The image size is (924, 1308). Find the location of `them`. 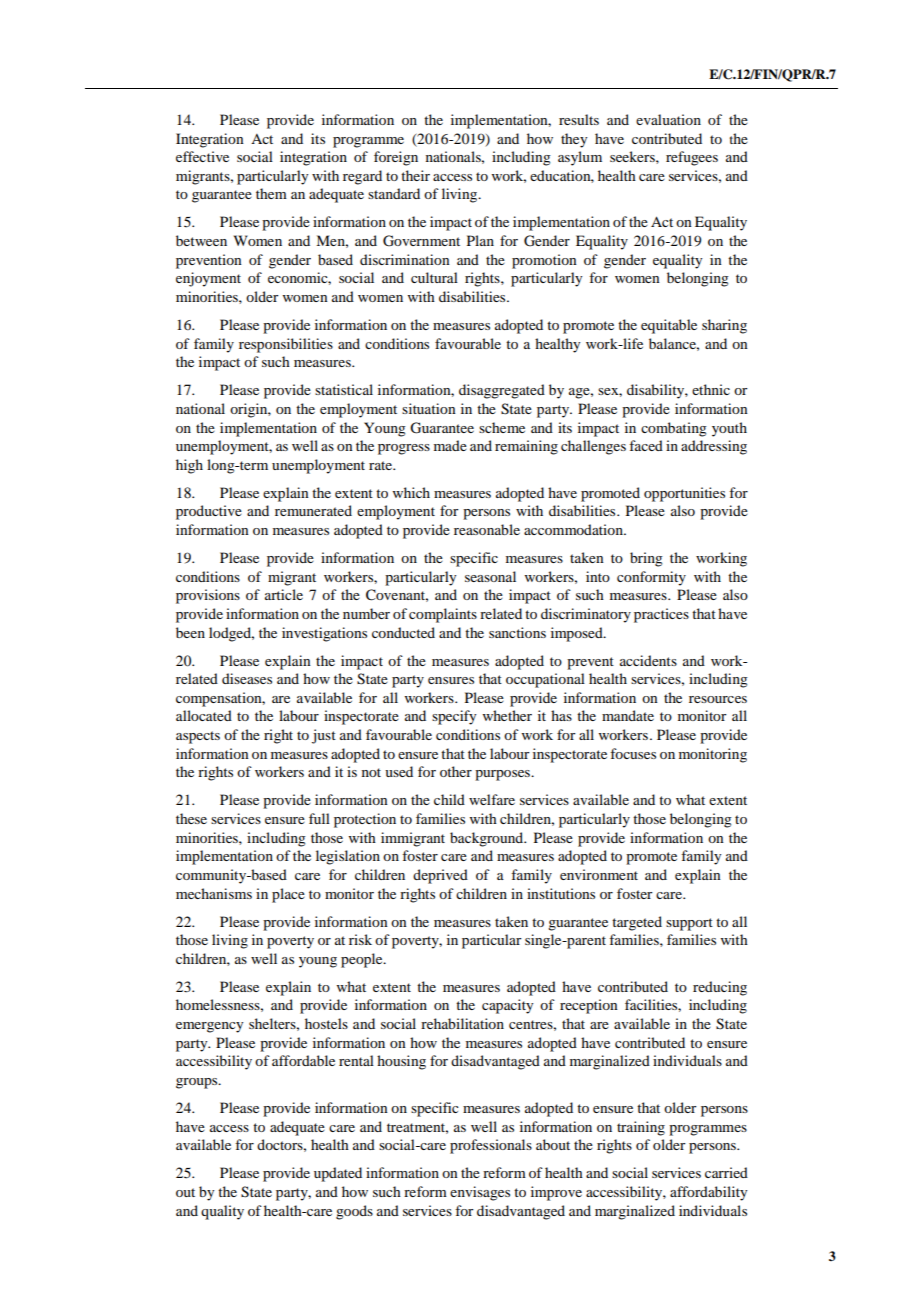

them is located at coordinates (271, 193).
